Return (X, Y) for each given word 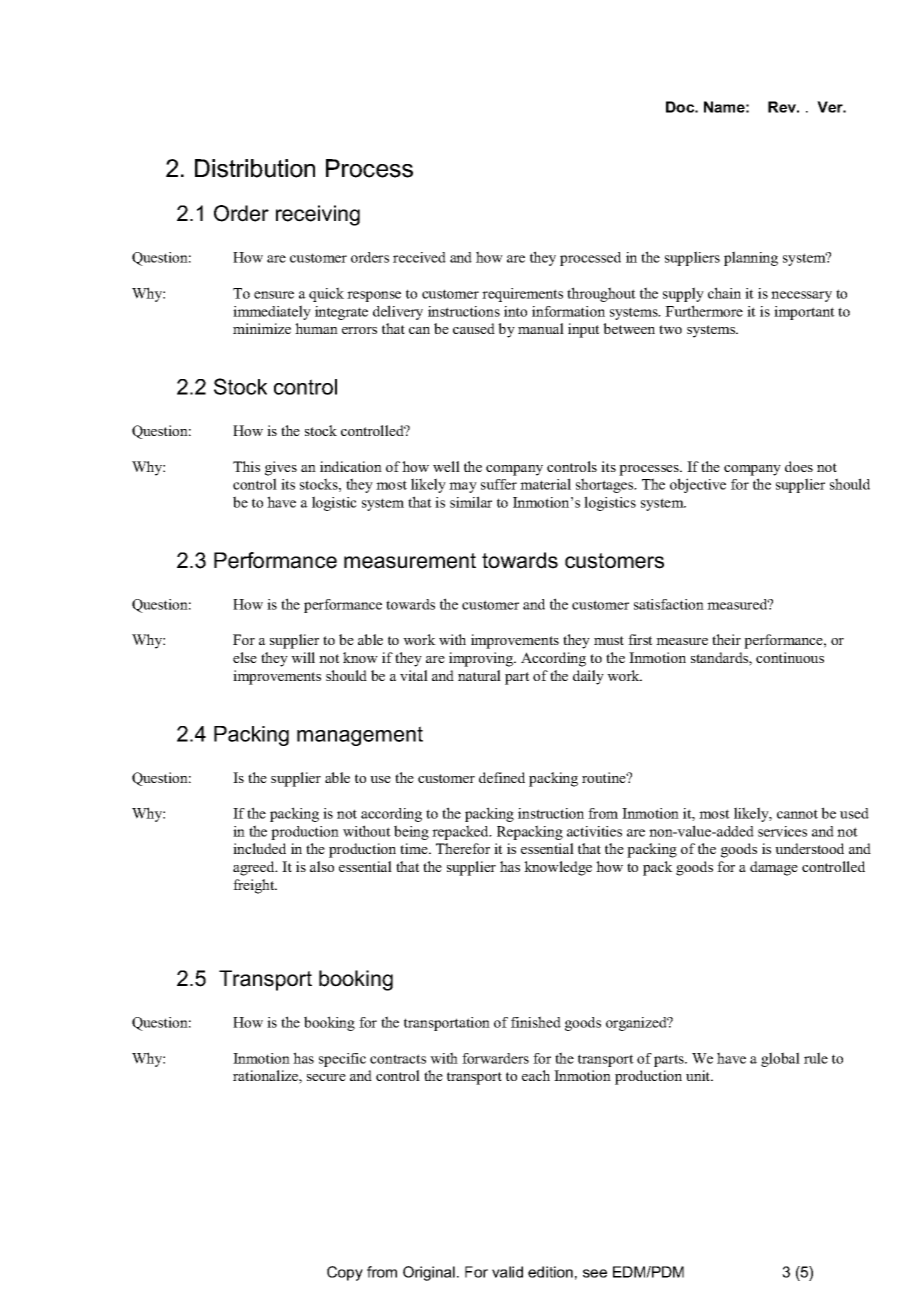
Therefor (463, 848)
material (545, 484)
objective (698, 485)
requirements (522, 295)
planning (751, 258)
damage (774, 868)
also (322, 866)
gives (281, 468)
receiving (318, 215)
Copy (345, 1273)
